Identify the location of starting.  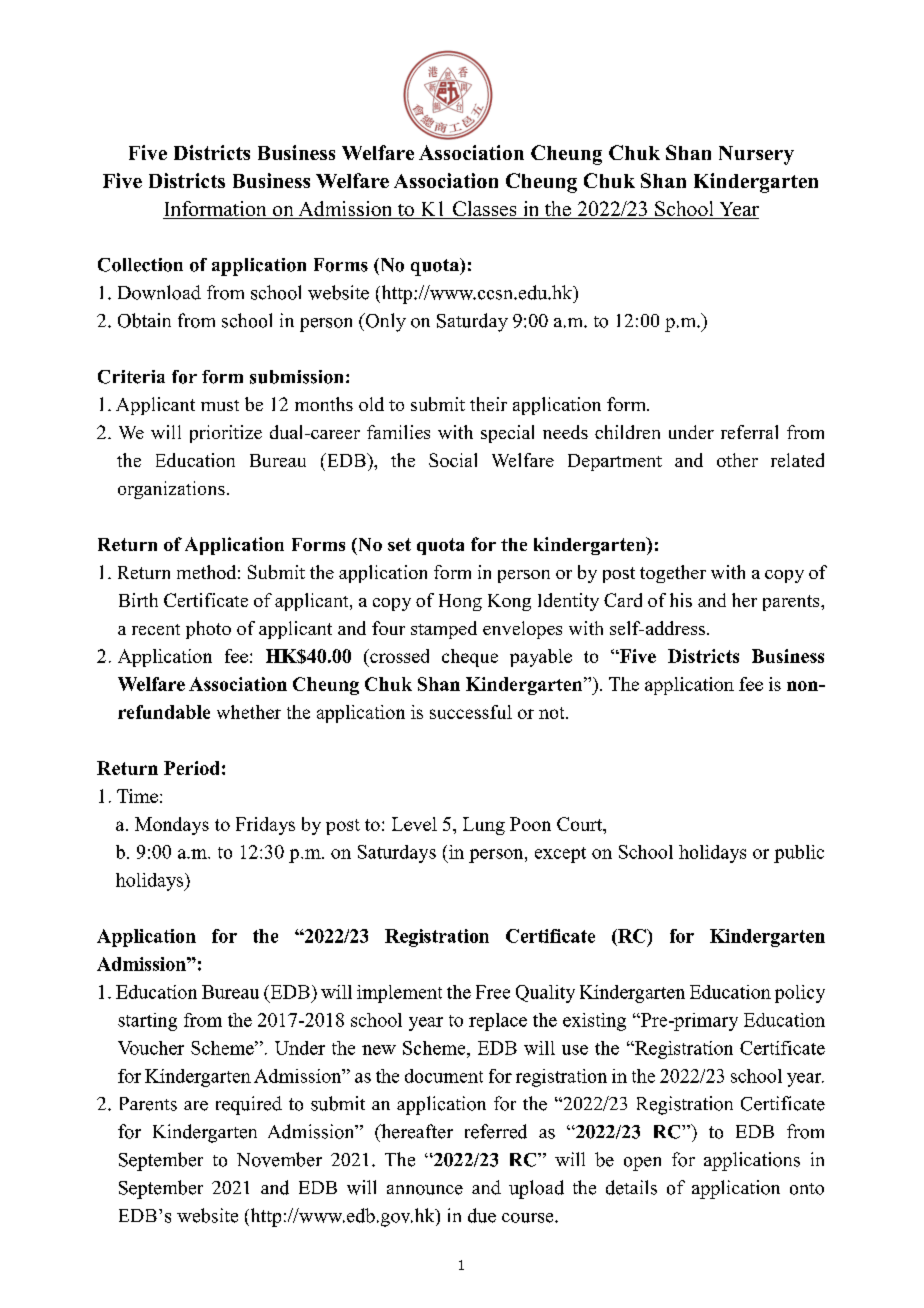
(147, 1022).
